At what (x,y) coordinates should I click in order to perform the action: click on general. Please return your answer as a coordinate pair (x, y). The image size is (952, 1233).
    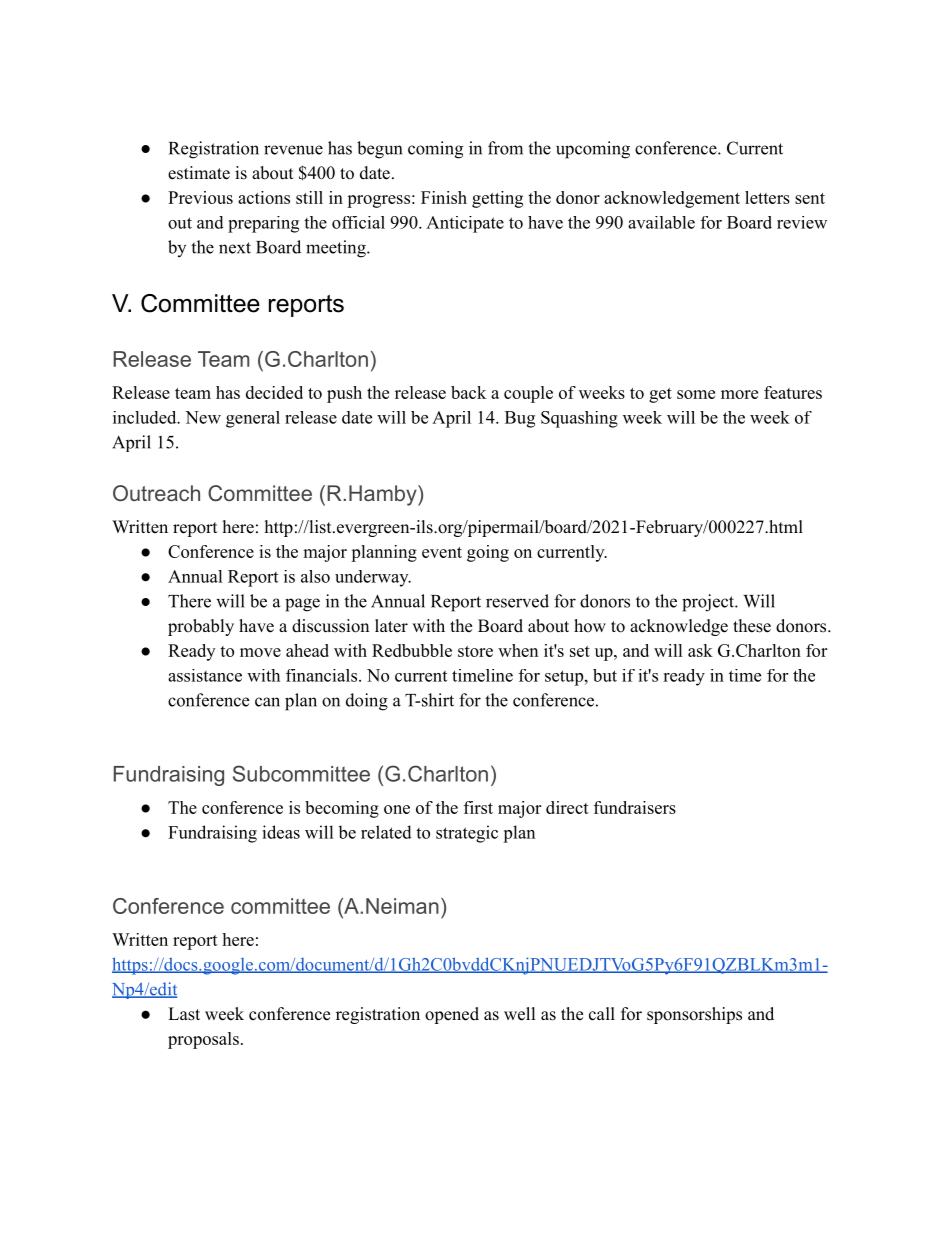
    Looking at the image, I should click on (253, 419).
